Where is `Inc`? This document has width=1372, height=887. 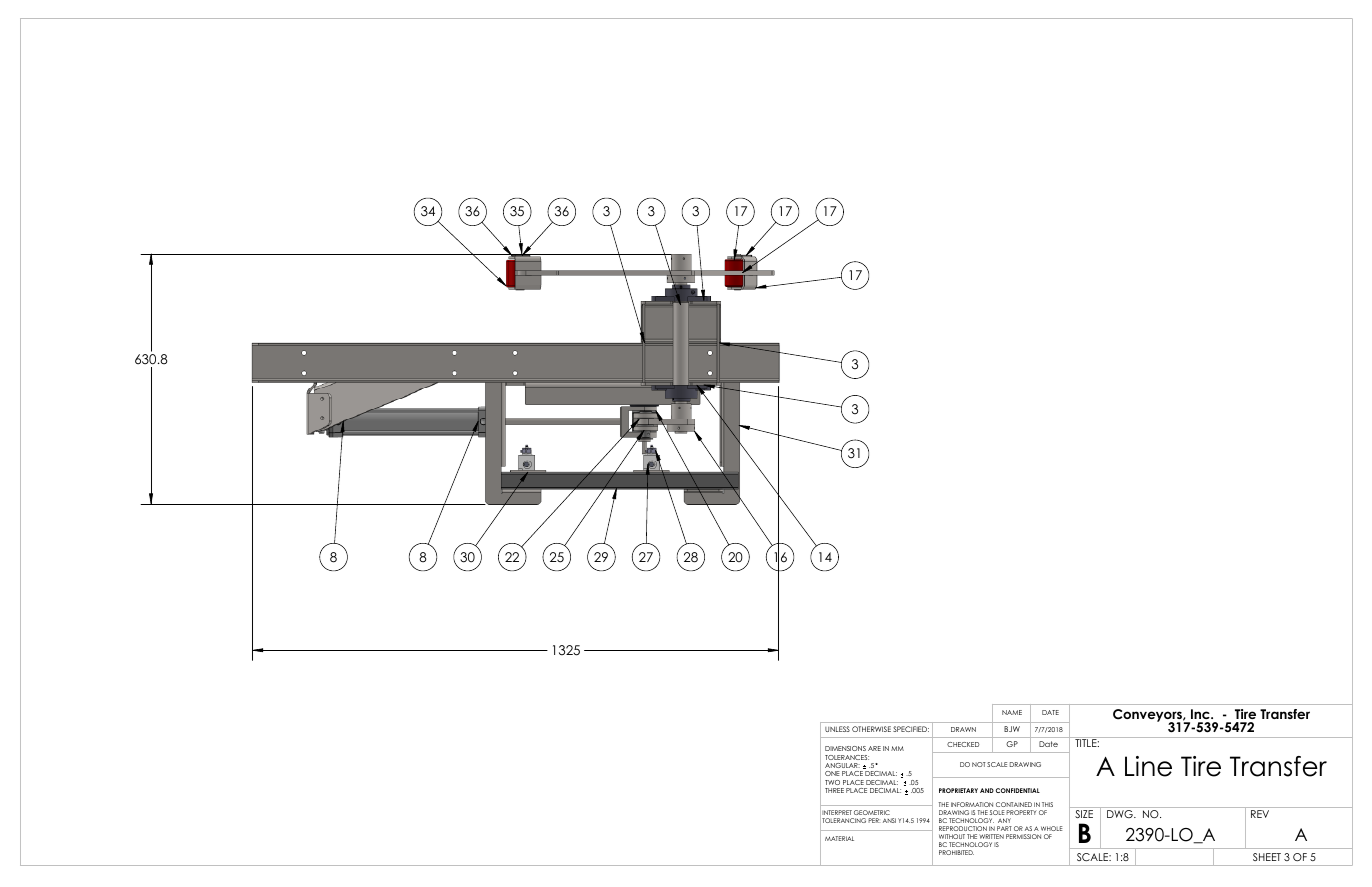 Inc is located at coordinates (1201, 714).
